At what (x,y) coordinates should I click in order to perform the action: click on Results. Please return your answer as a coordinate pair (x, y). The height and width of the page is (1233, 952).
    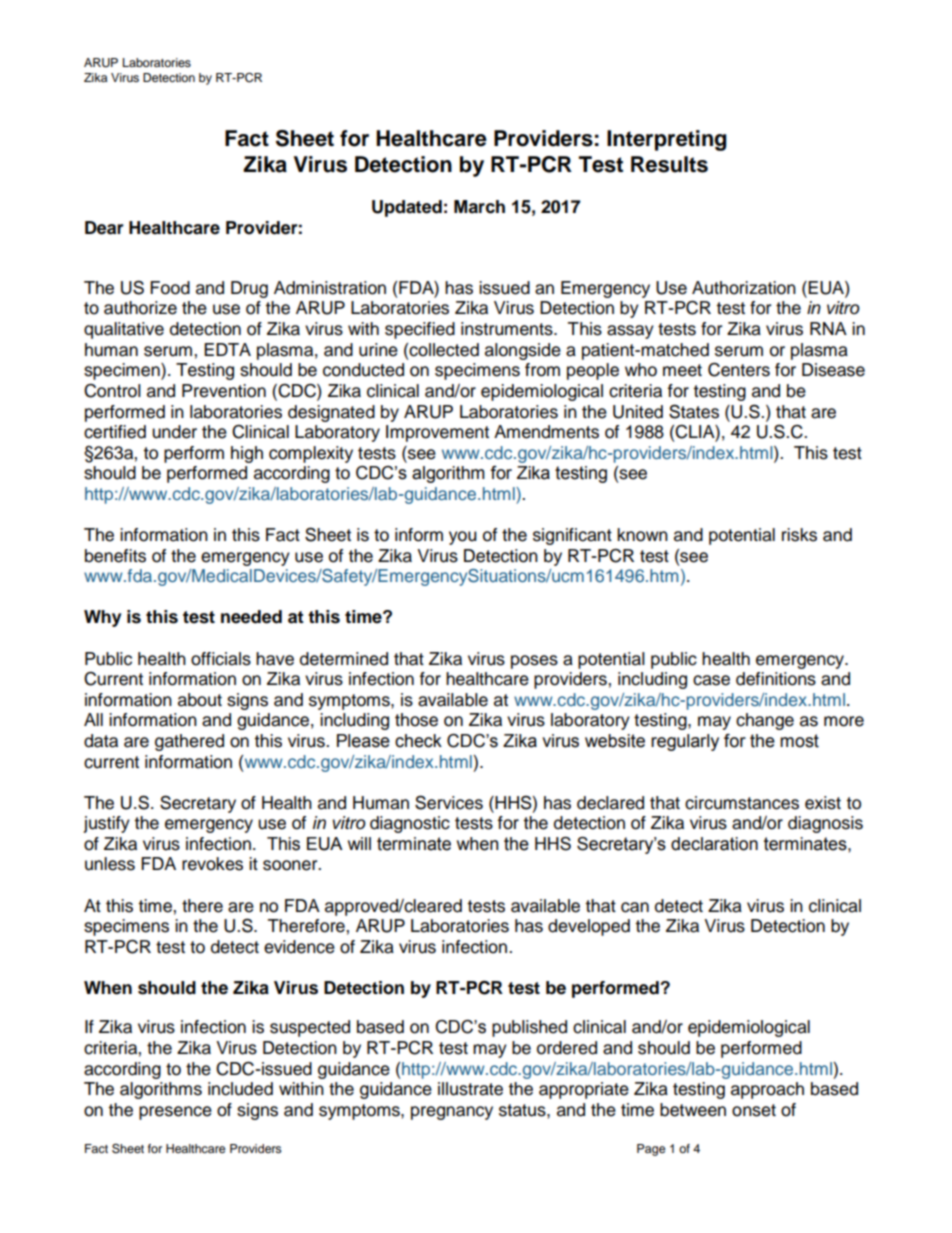
    Looking at the image, I should click on (669, 164).
